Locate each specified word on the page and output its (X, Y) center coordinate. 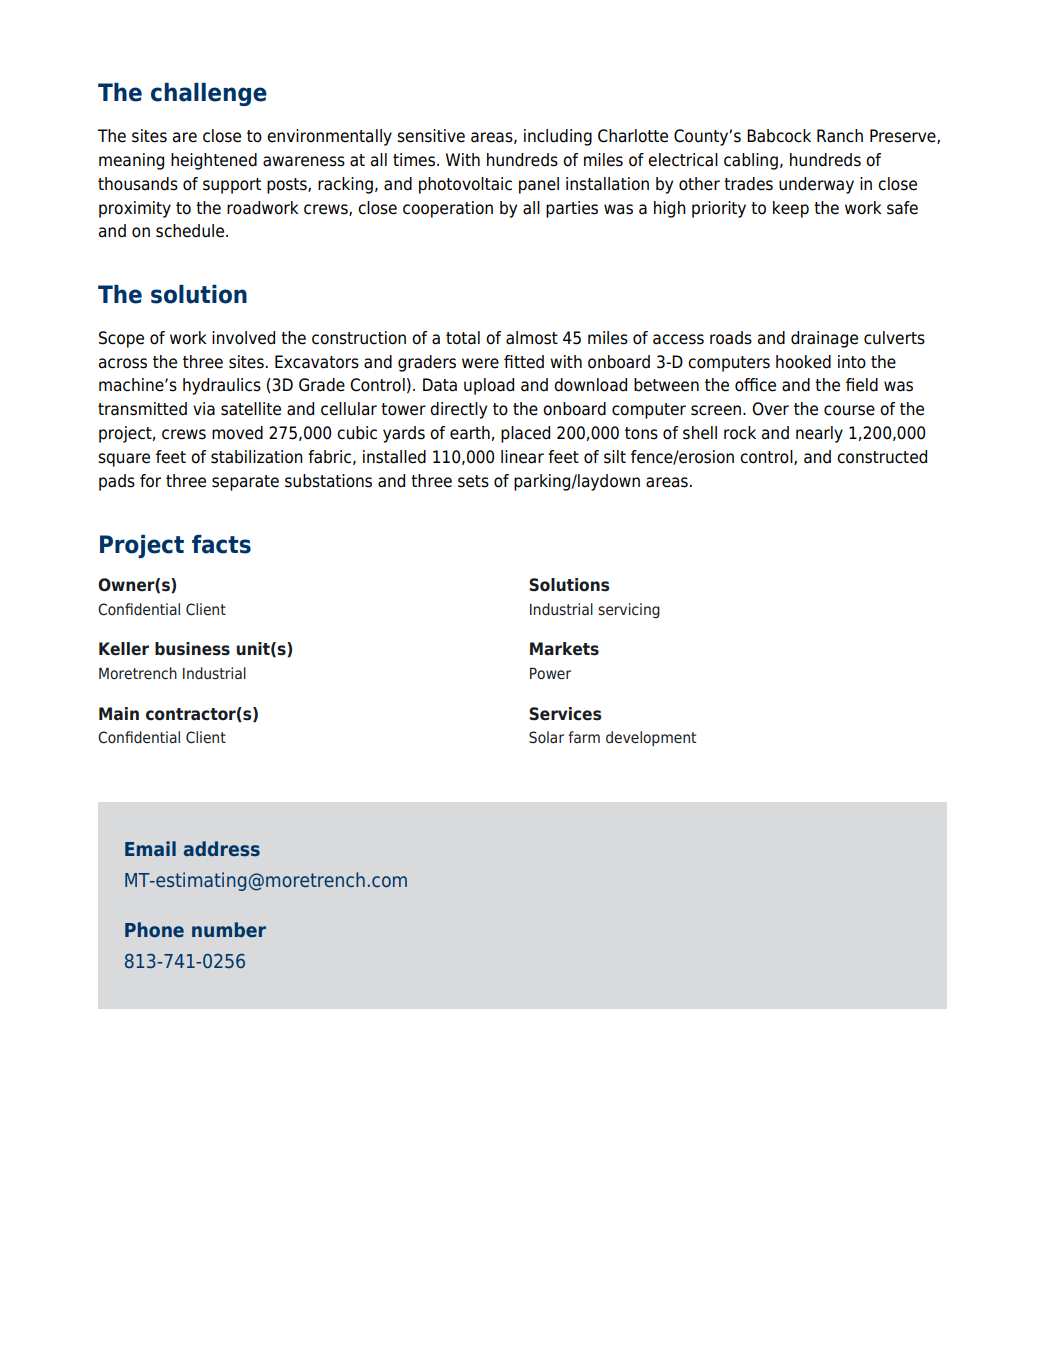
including (558, 137)
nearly (819, 434)
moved (237, 433)
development (651, 738)
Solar (546, 737)
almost (532, 338)
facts (221, 544)
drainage (824, 339)
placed (525, 434)
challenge (209, 94)
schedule (191, 231)
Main (119, 713)
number (229, 929)
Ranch (840, 136)
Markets (564, 649)
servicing (629, 610)
